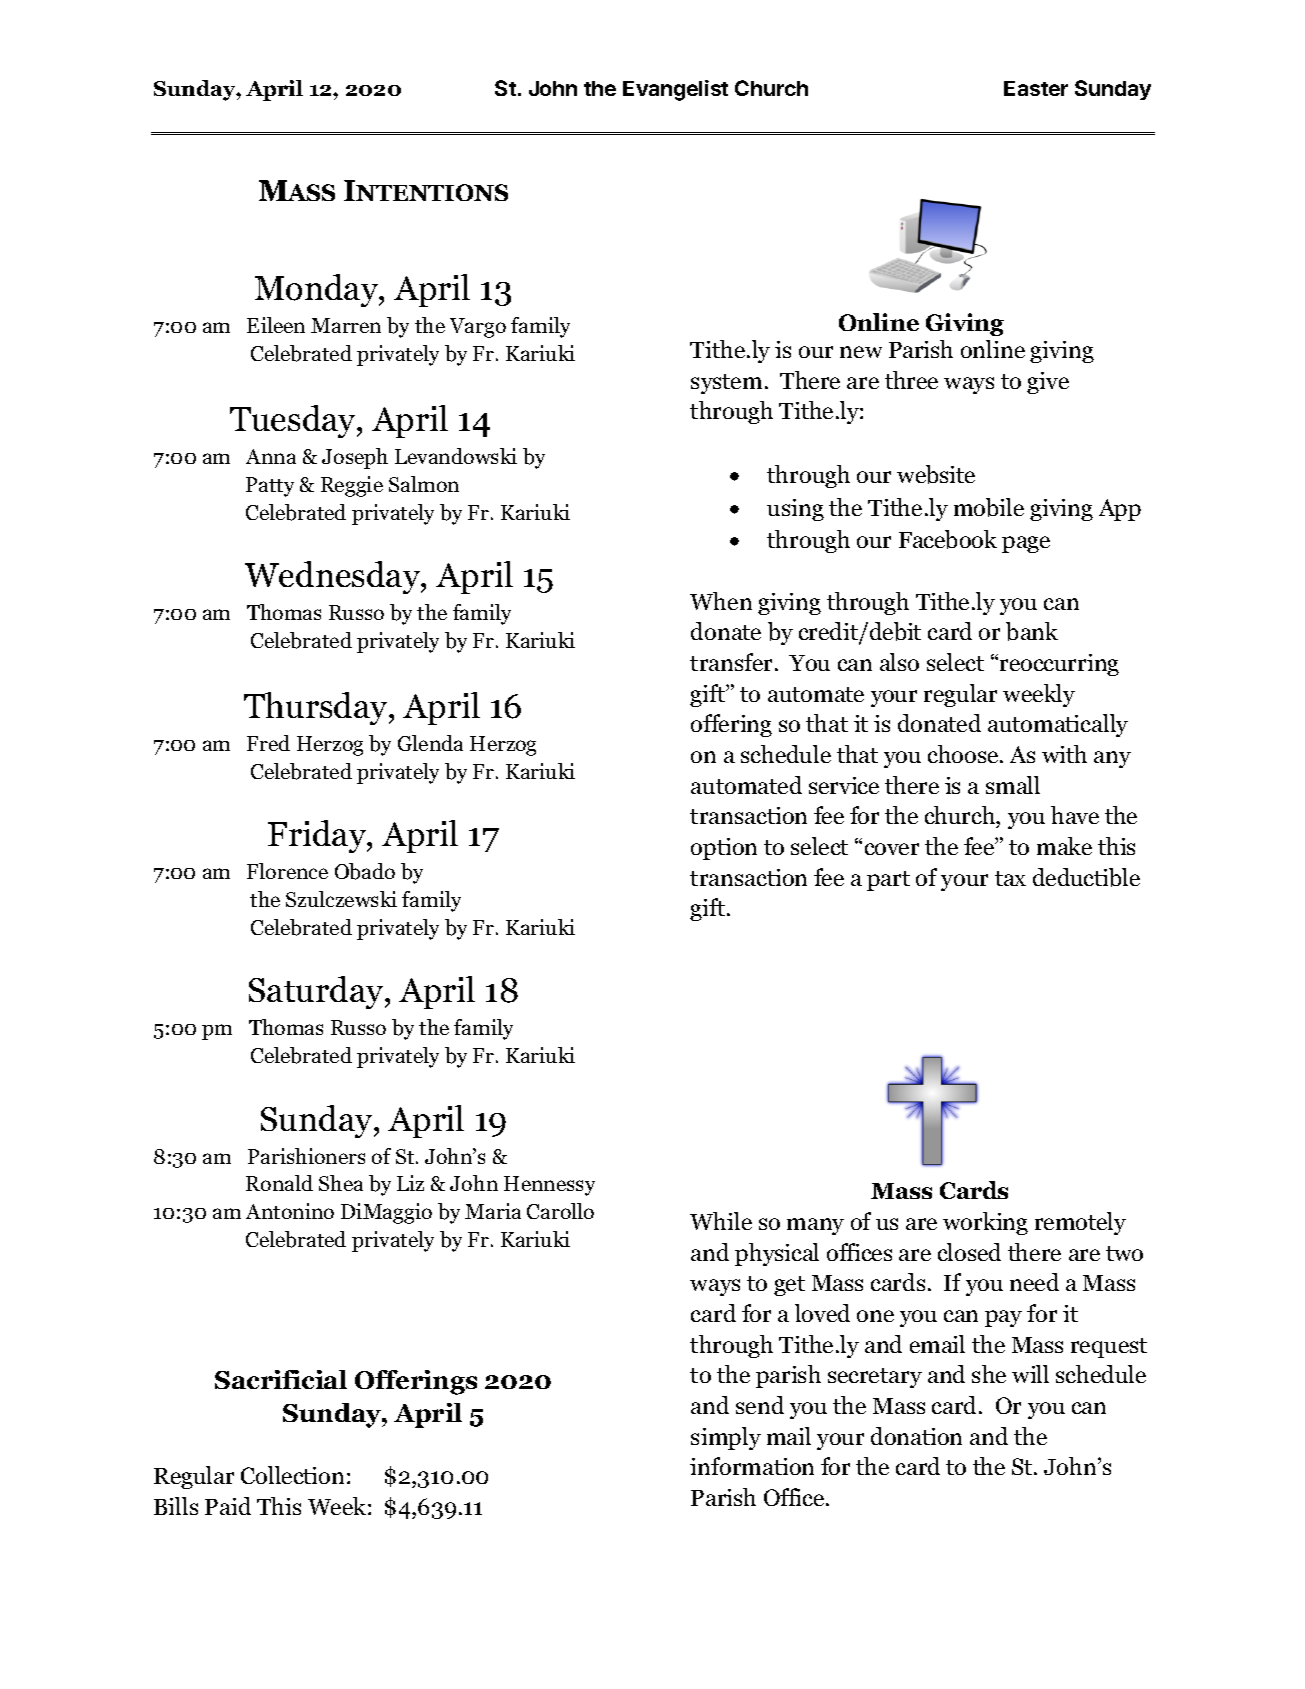  Describe the element at coordinates (292, 1475) in the screenshot. I see `Collection` at that location.
